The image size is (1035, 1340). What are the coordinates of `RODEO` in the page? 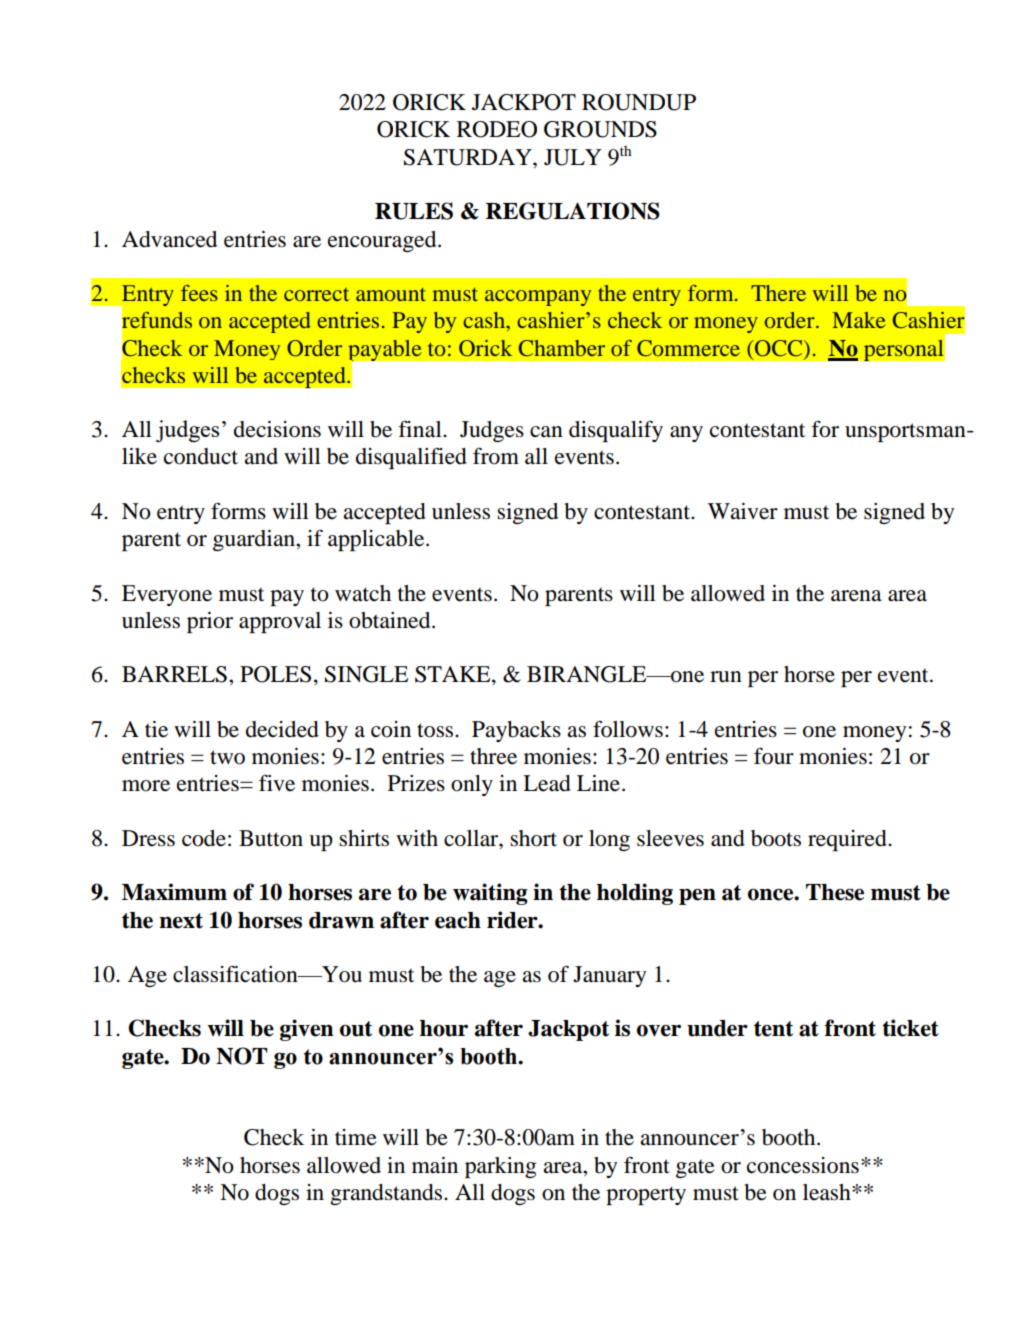 It's located at (497, 129).
